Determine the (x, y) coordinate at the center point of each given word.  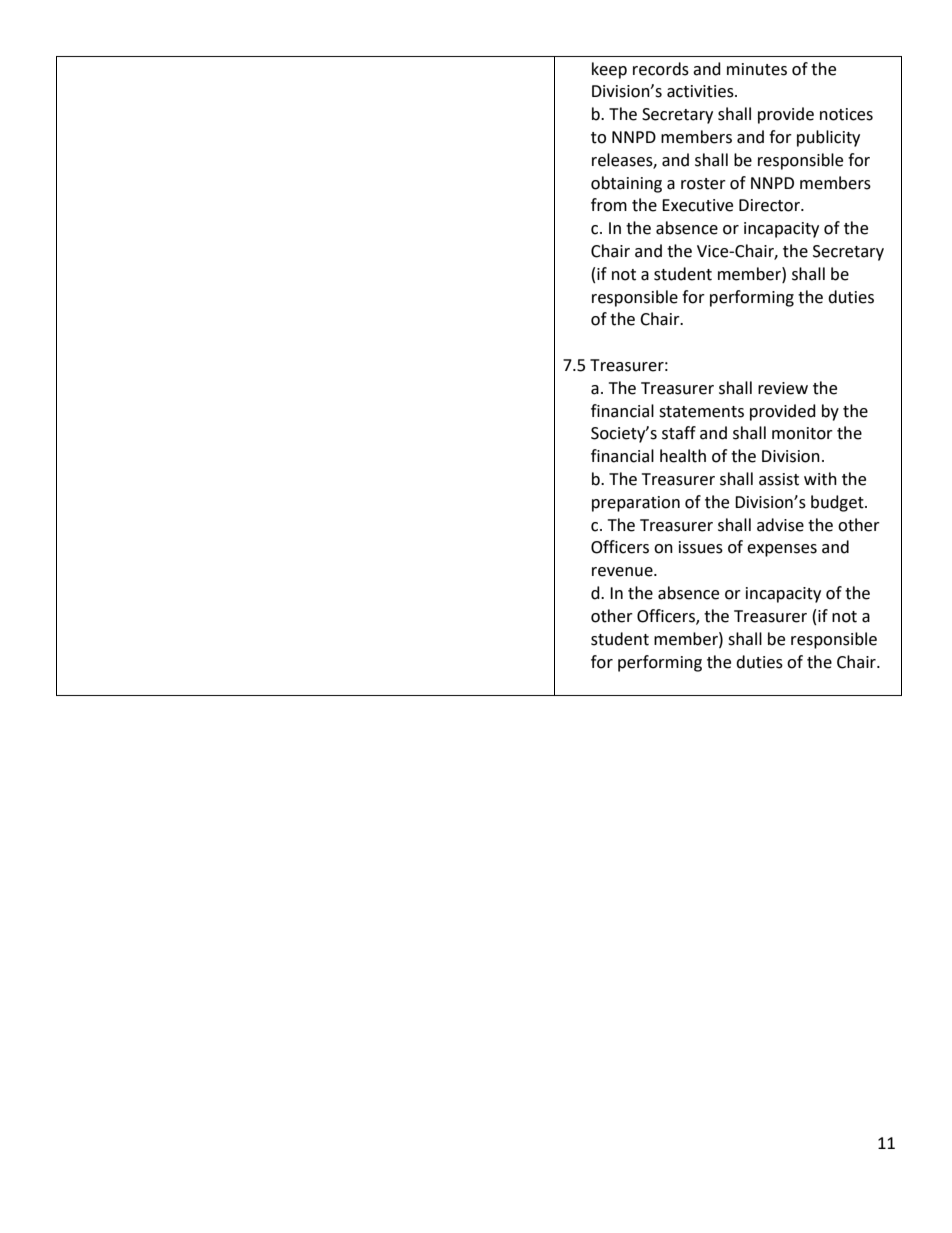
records (661, 69)
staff (679, 433)
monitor (802, 433)
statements (701, 412)
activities (701, 91)
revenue (623, 572)
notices (846, 114)
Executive (697, 205)
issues (701, 547)
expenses (782, 550)
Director (770, 205)
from (609, 205)
